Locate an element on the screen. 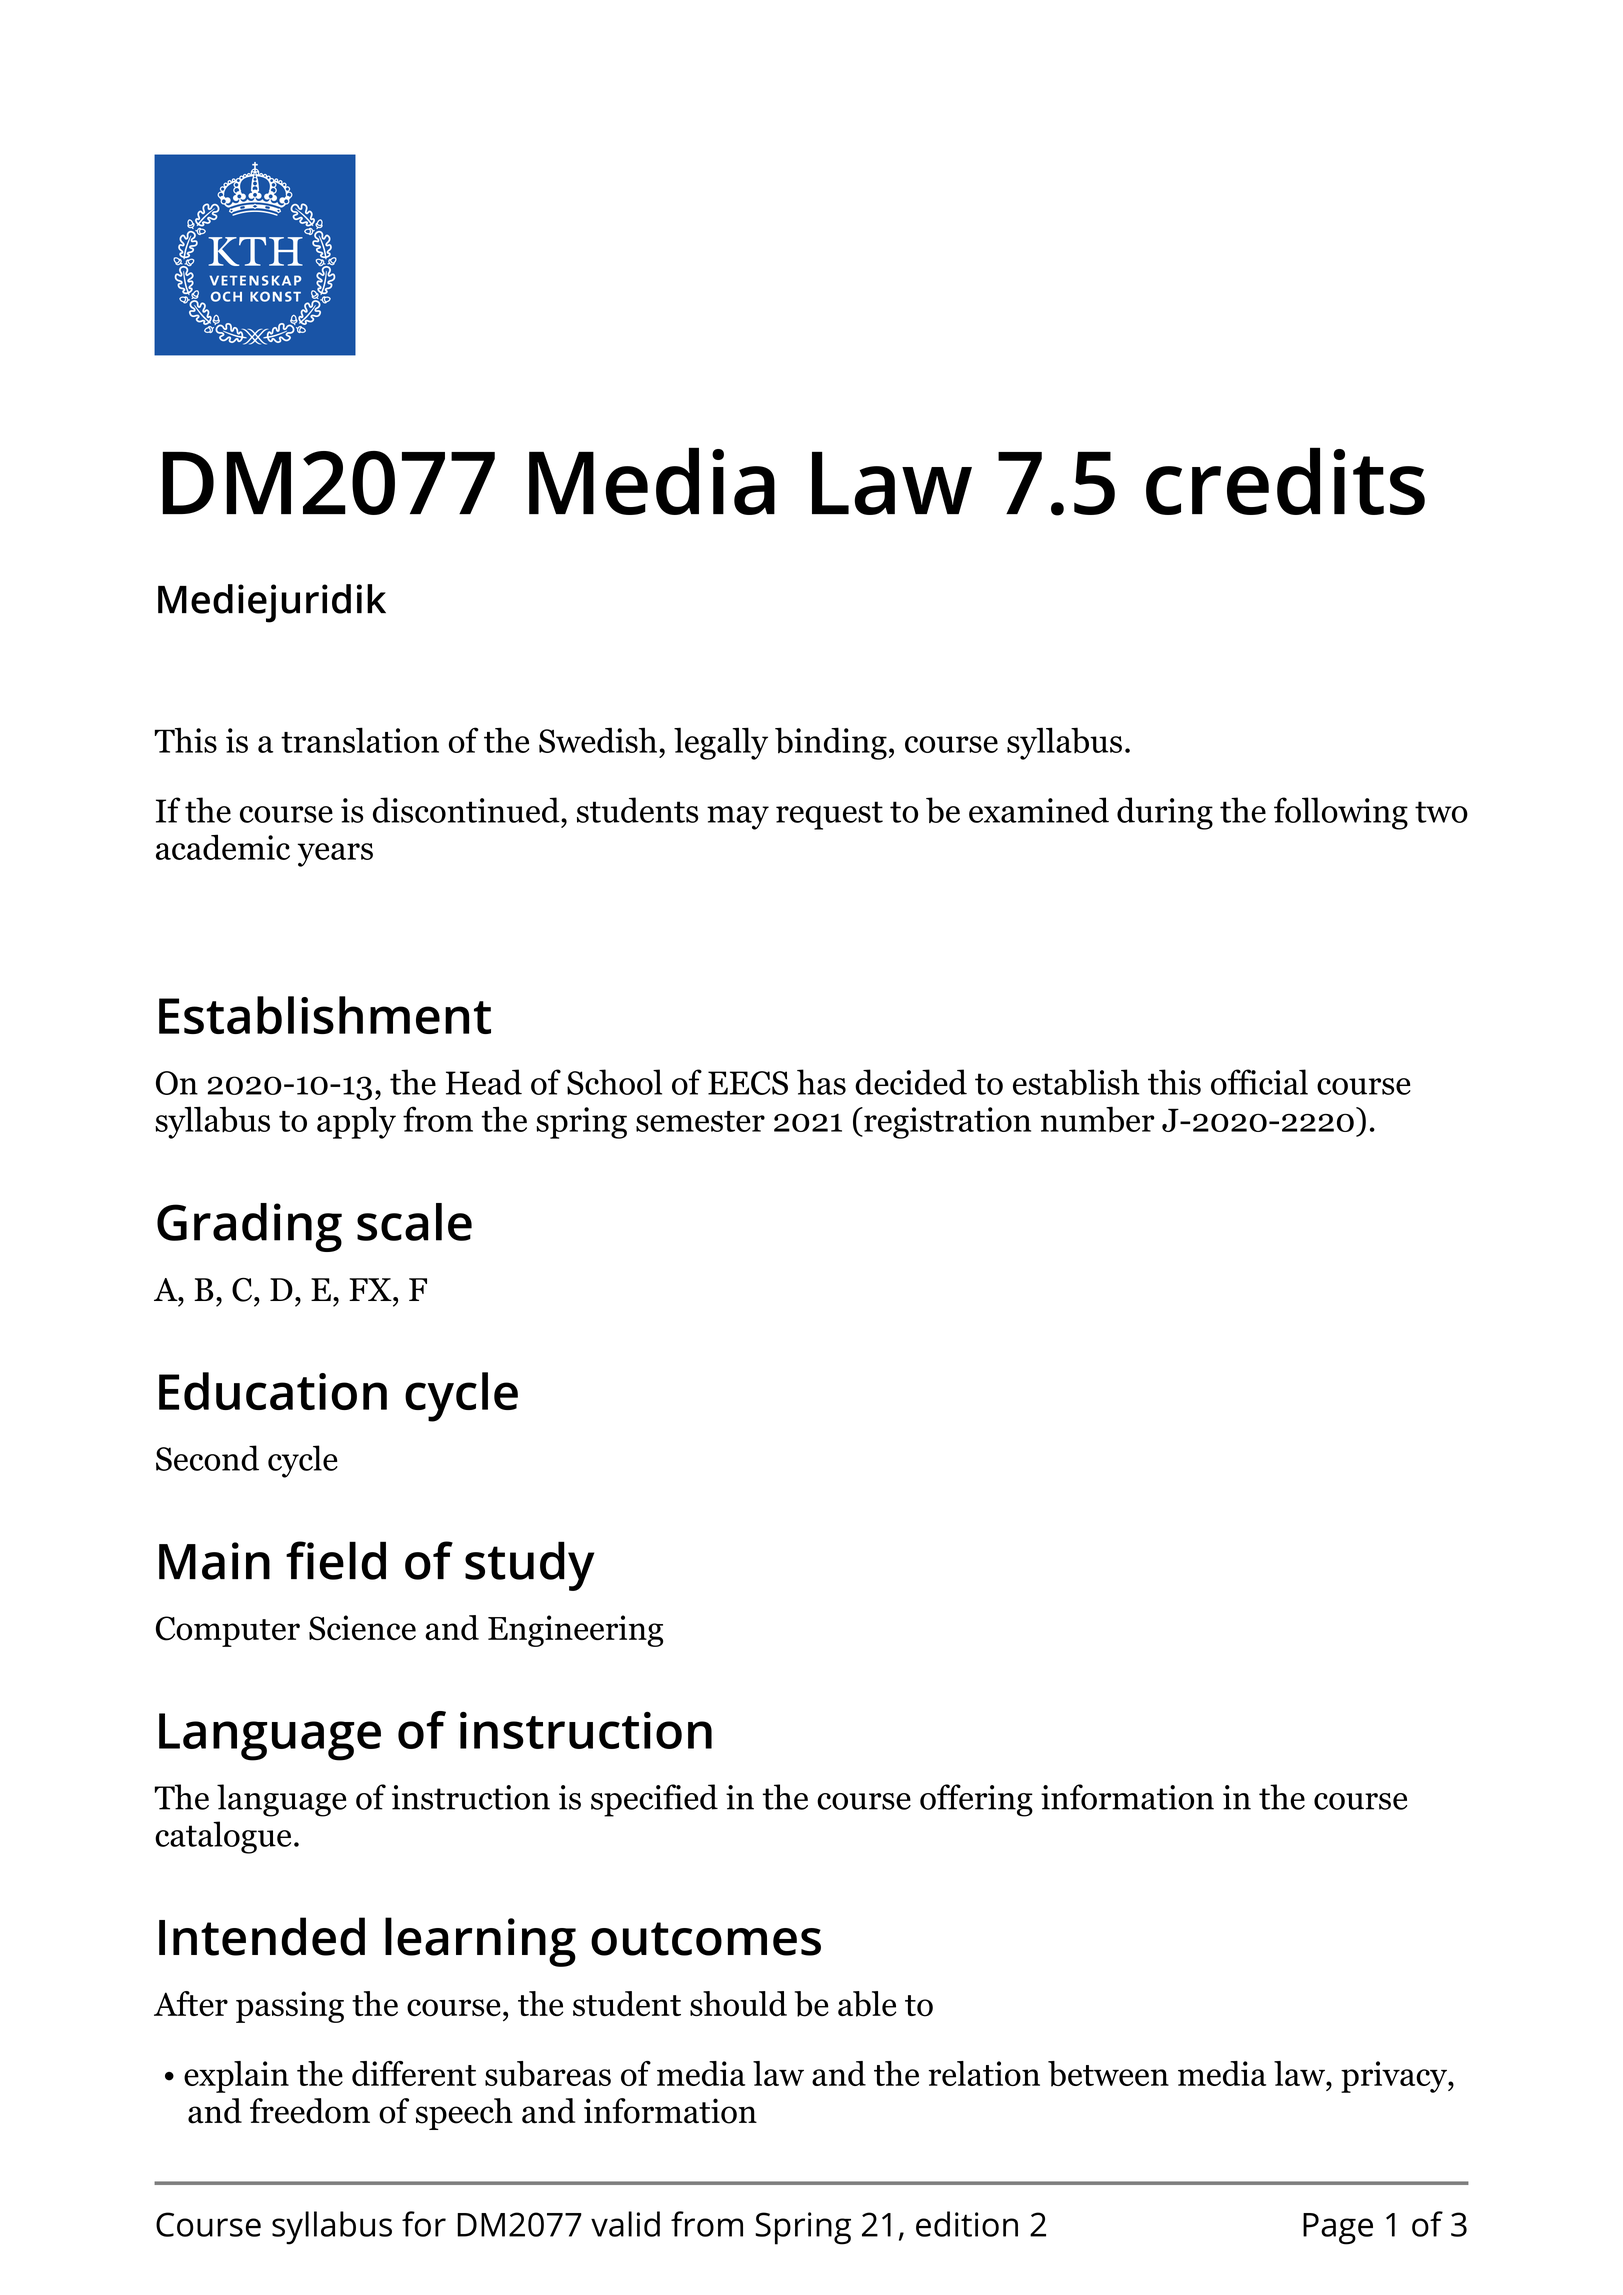 This screenshot has width=1623, height=2295. translation is located at coordinates (360, 740).
